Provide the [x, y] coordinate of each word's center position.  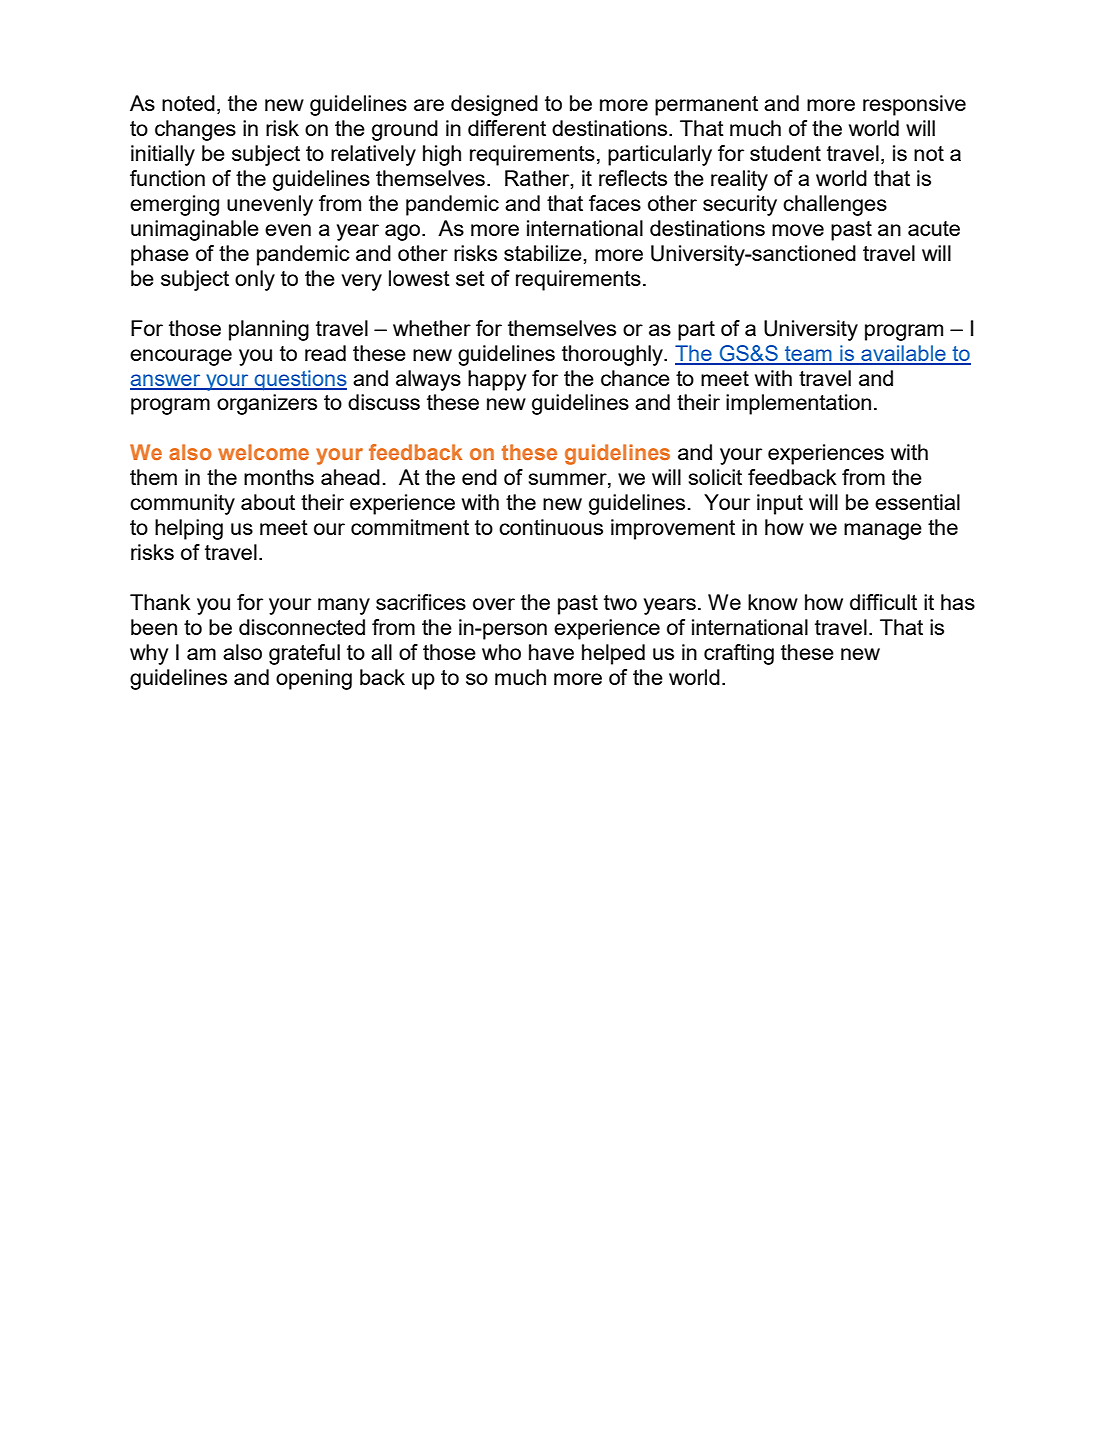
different [507, 128]
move [798, 230]
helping [189, 529]
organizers [267, 404]
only [255, 280]
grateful [304, 654]
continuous [551, 527]
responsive [914, 105]
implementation [798, 404]
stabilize [544, 253]
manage [883, 531]
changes [195, 130]
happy [497, 380]
